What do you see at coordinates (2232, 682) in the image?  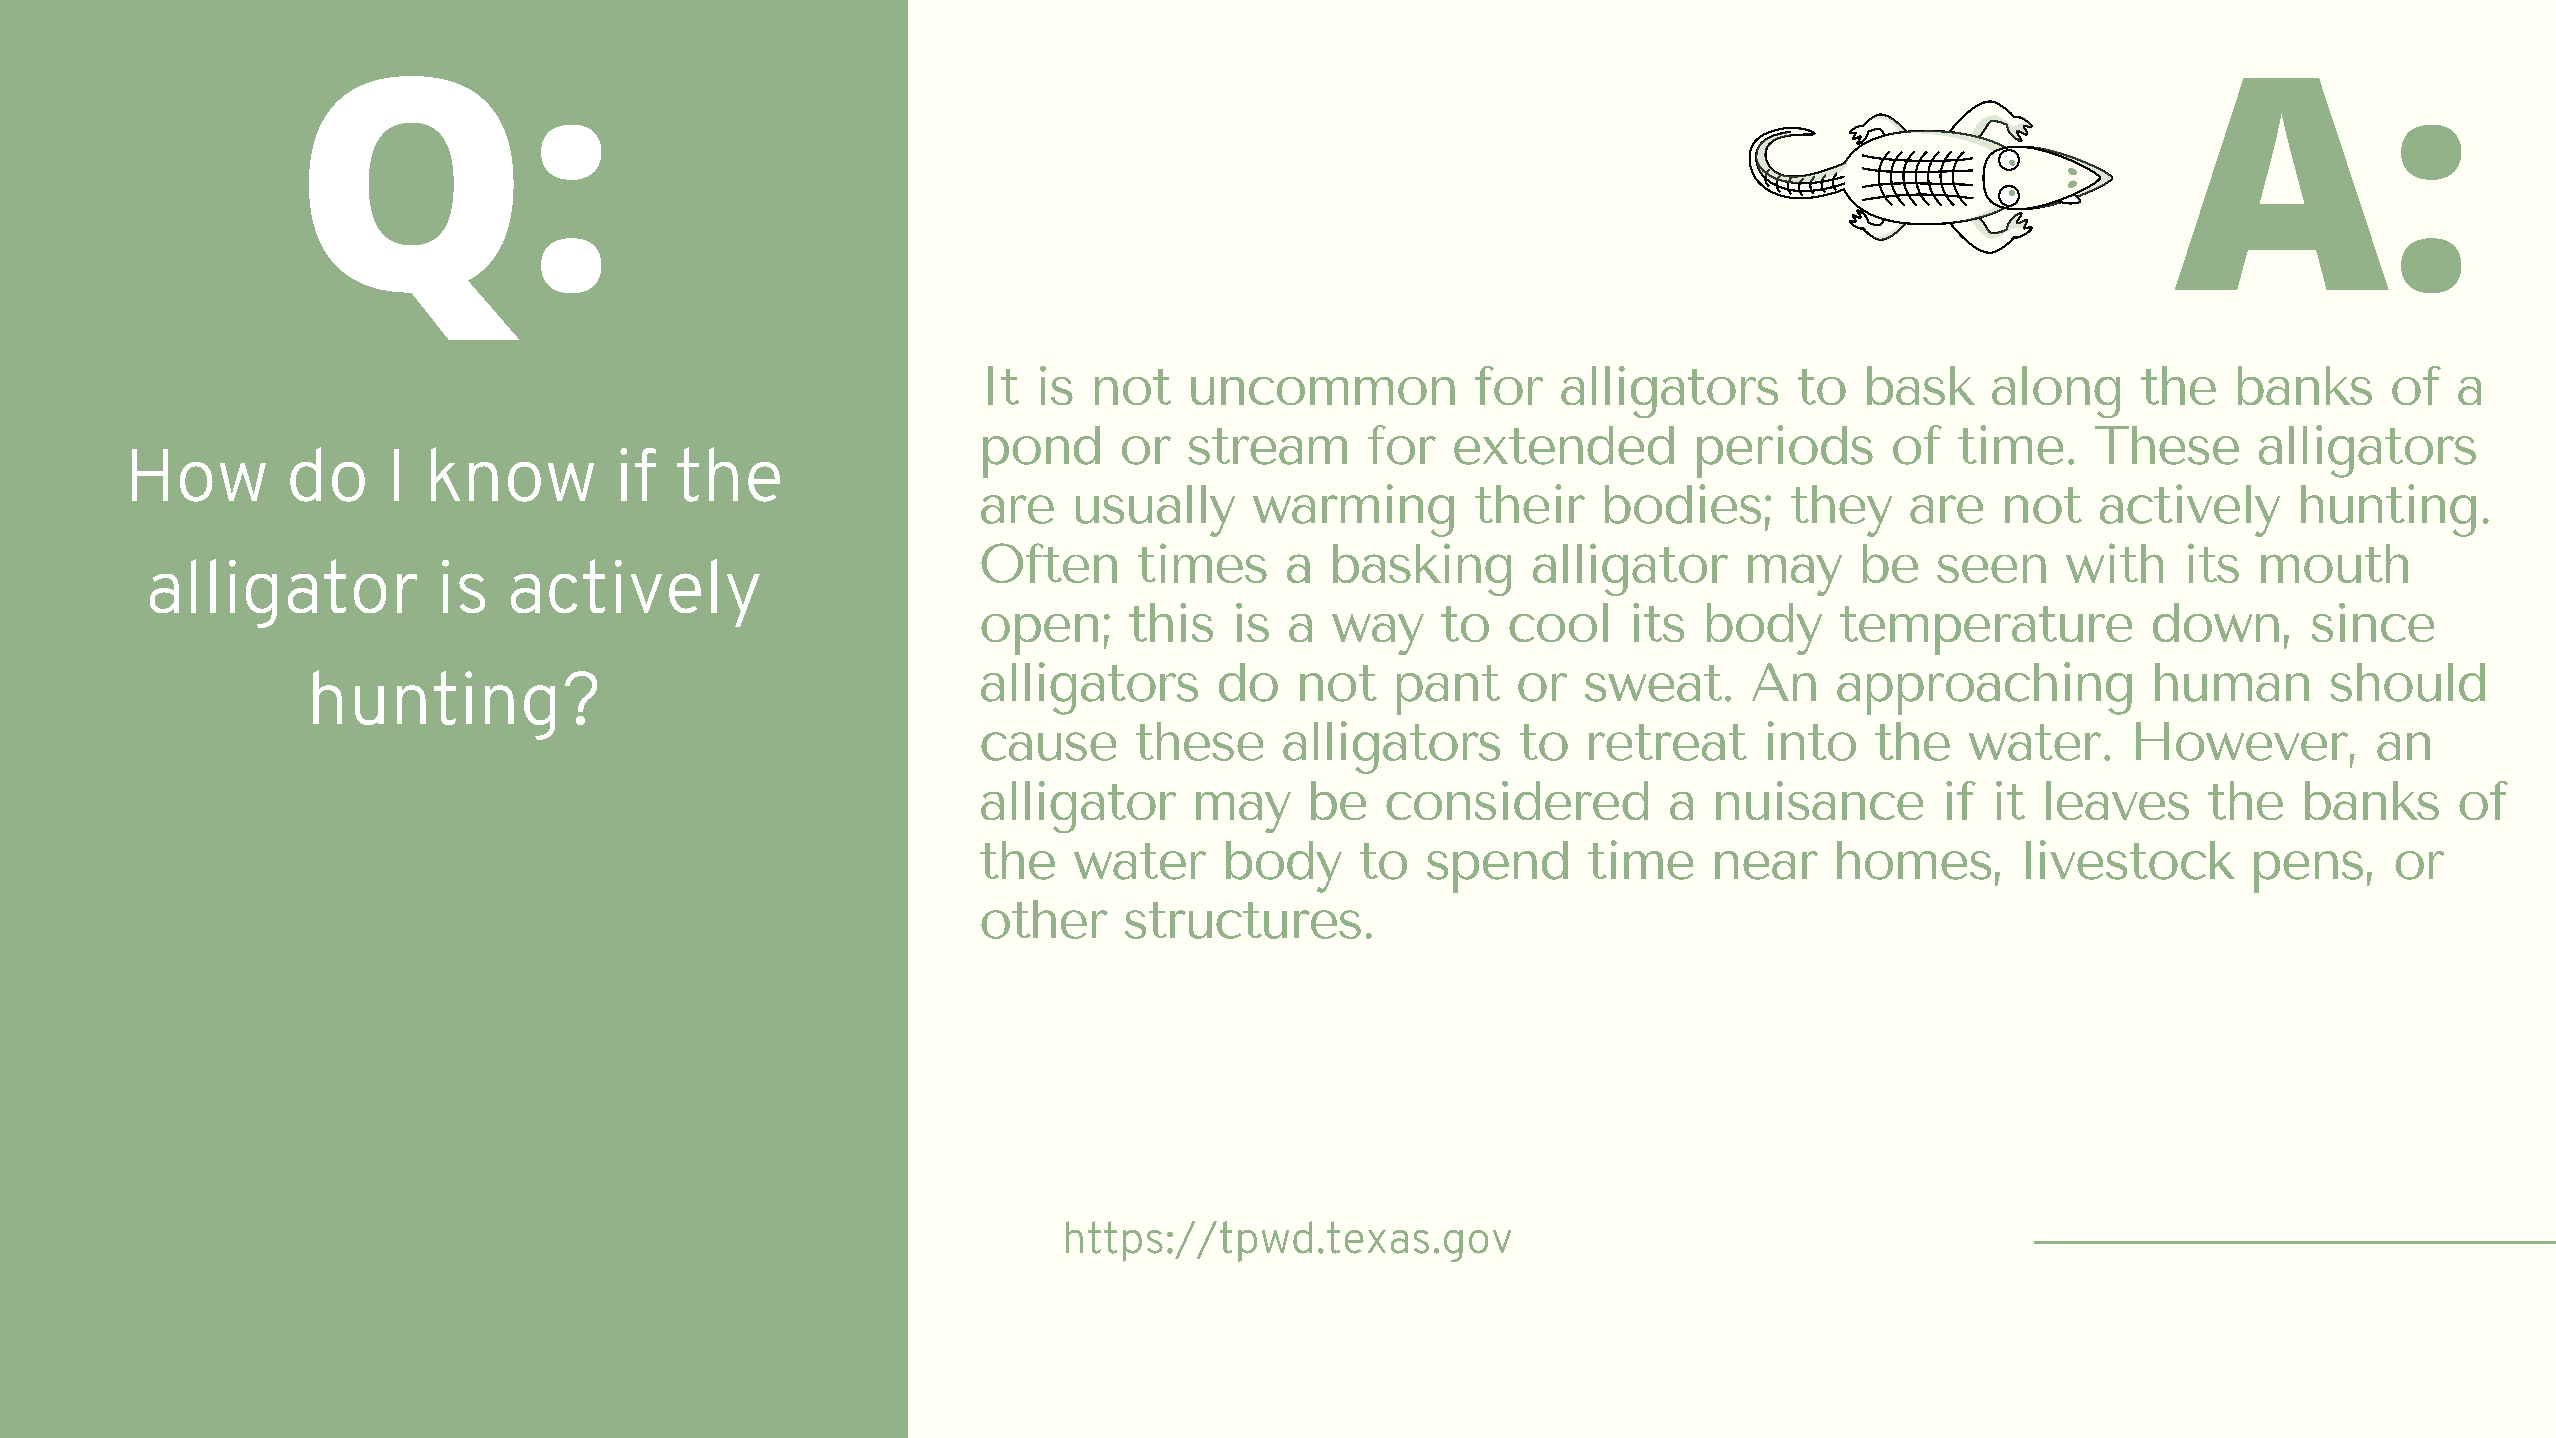 I see `human` at bounding box center [2232, 682].
